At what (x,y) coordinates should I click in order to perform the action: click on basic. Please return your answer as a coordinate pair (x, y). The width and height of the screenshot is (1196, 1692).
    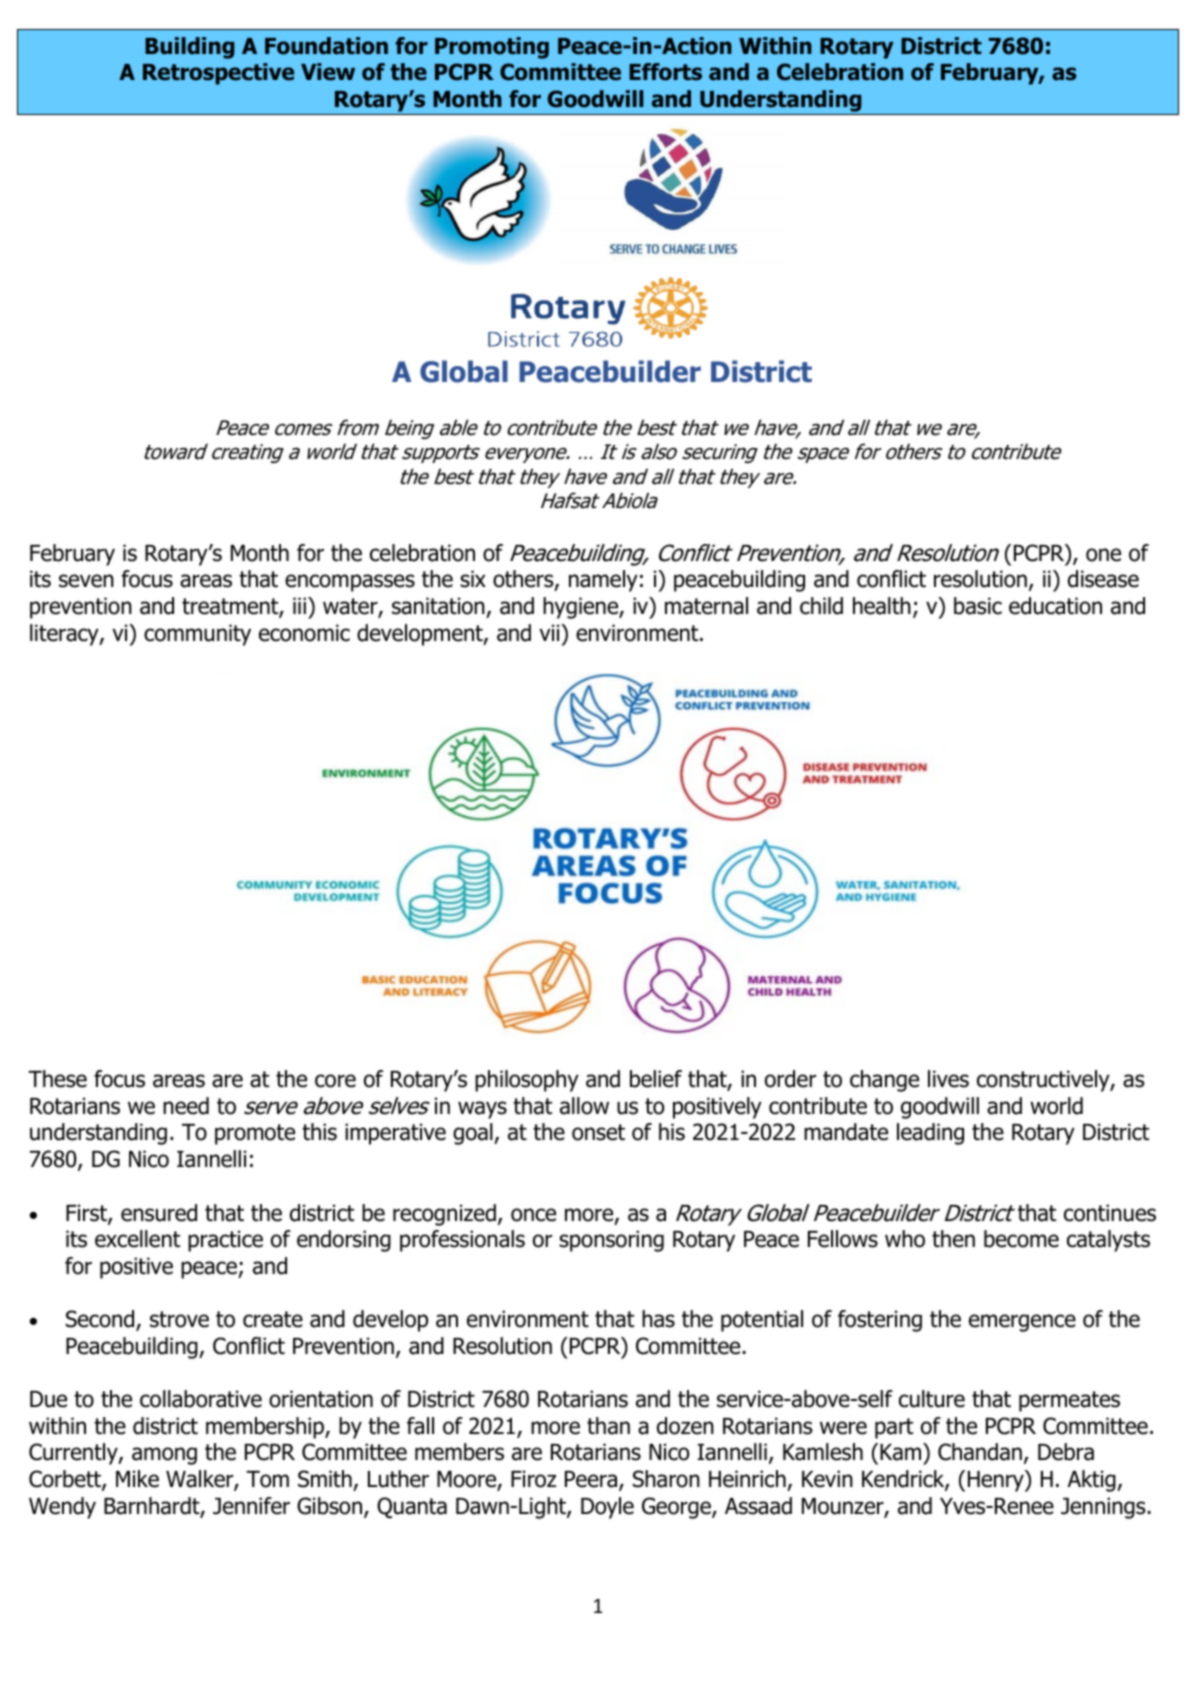
    Looking at the image, I should click on (978, 606).
